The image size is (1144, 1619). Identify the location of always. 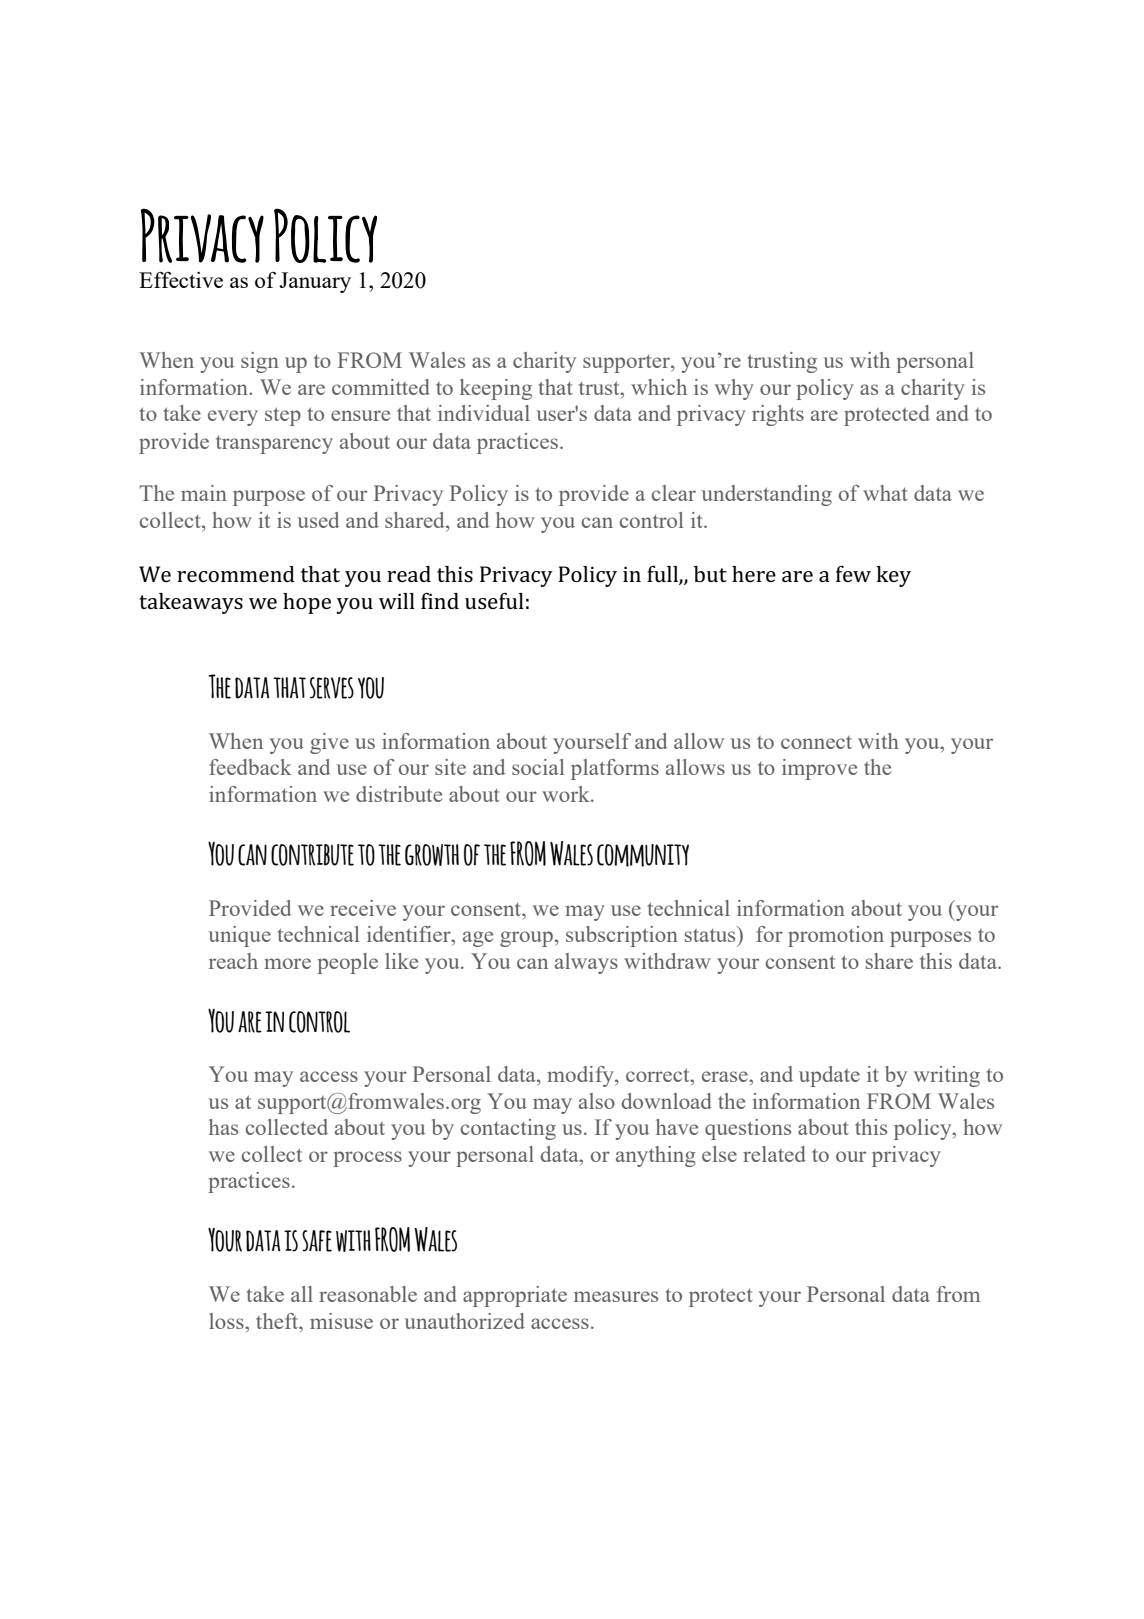
(586, 963).
